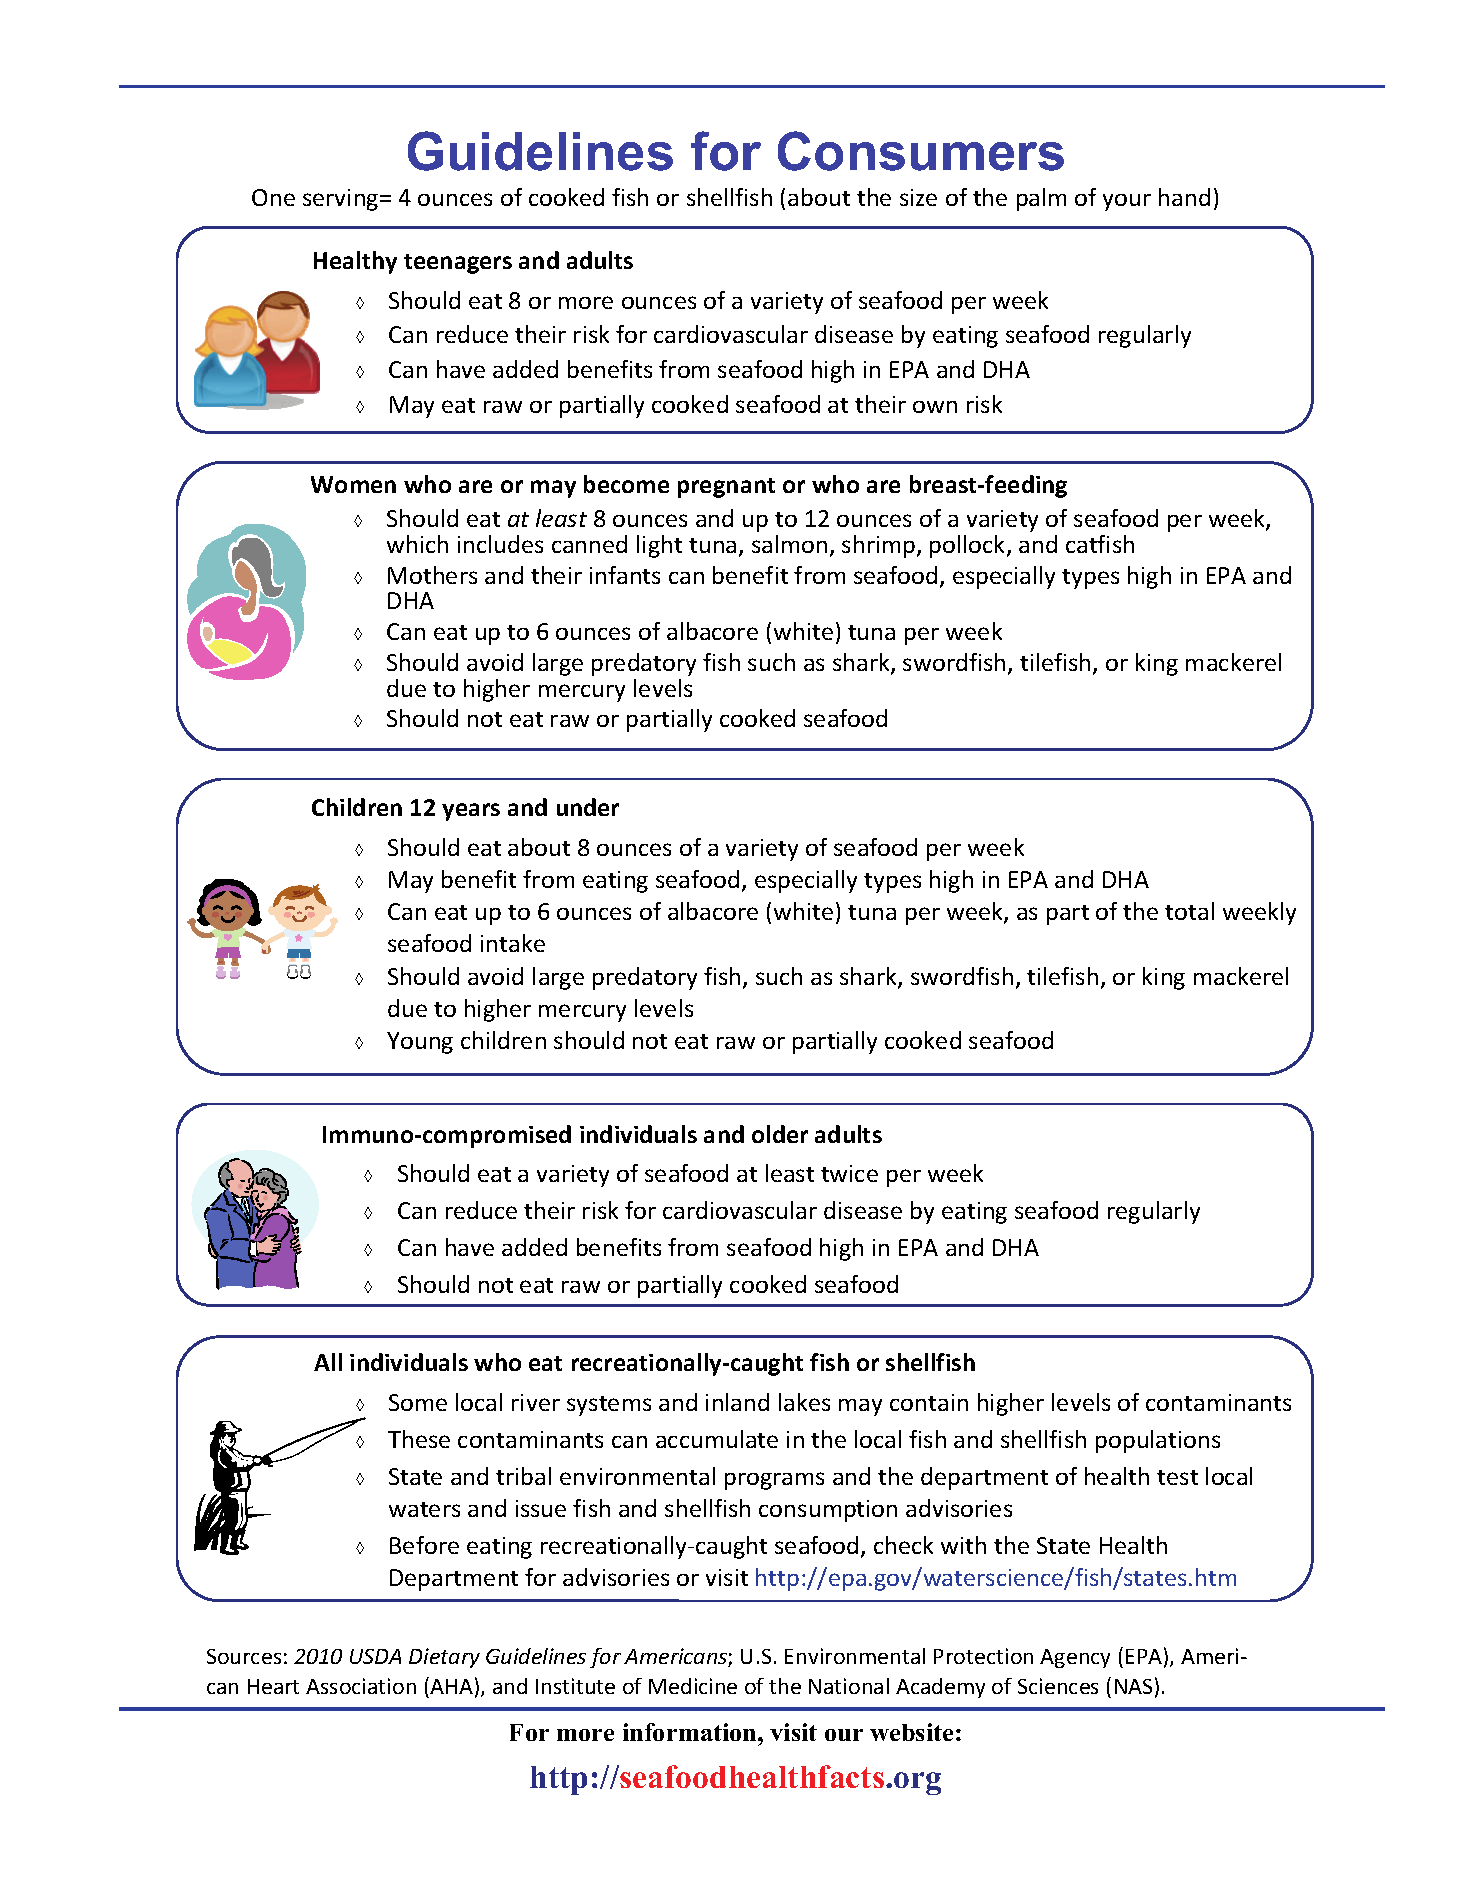 The width and height of the image is (1472, 1904). What do you see at coordinates (726, 488) in the image?
I see `pregnant` at bounding box center [726, 488].
